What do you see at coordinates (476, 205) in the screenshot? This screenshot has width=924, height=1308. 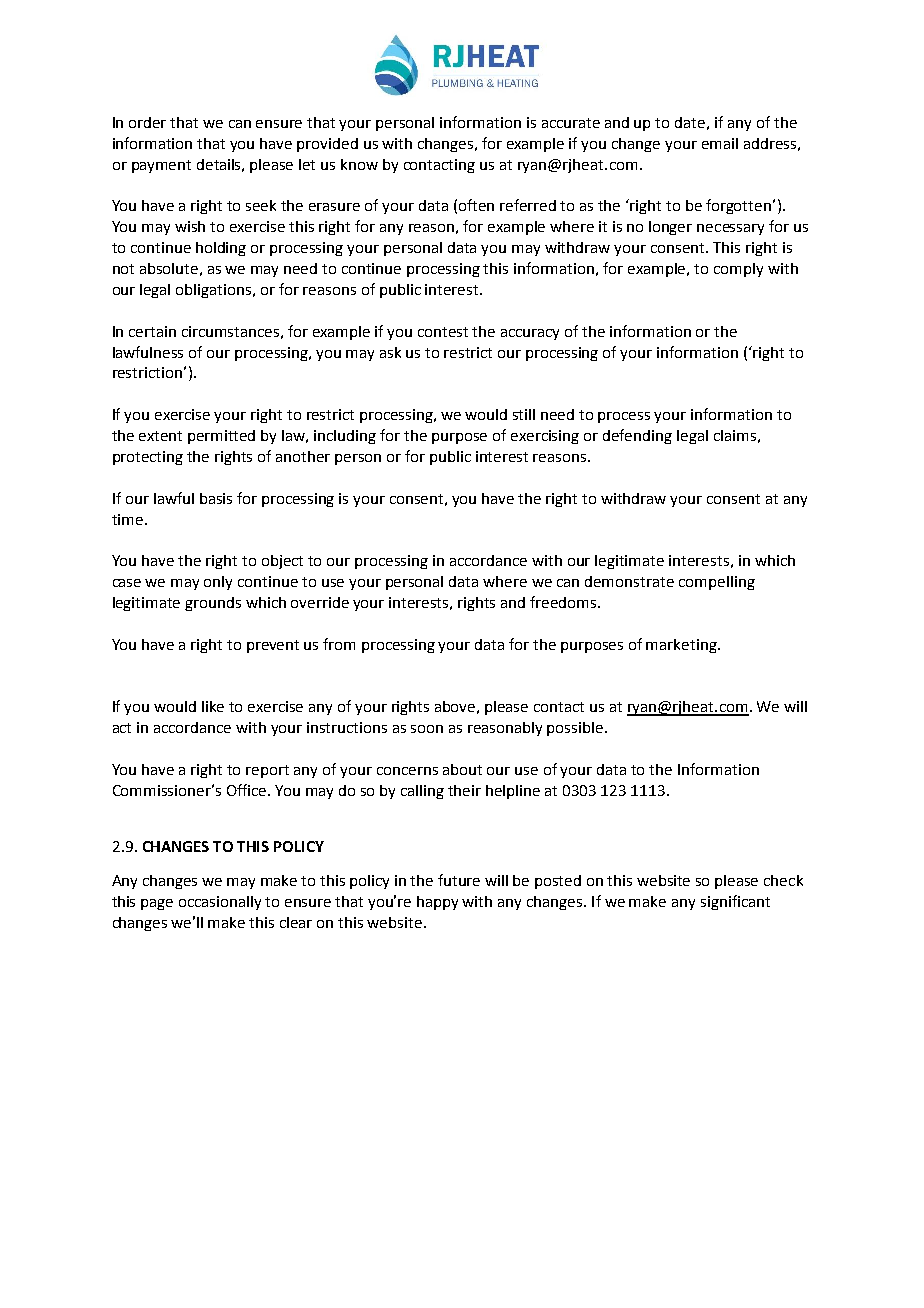 I see `often` at bounding box center [476, 205].
